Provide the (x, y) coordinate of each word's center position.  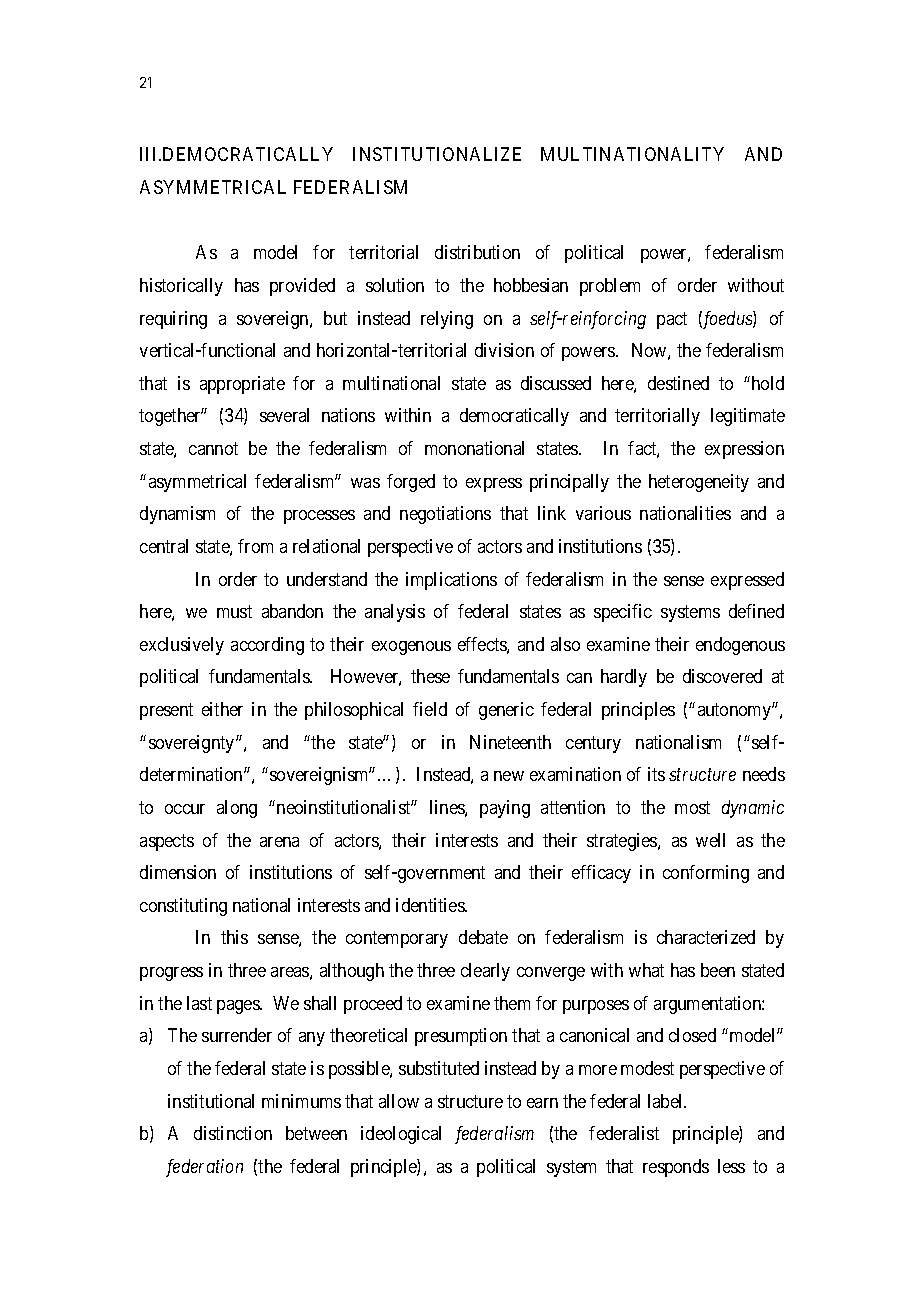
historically (181, 287)
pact (672, 320)
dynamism (177, 515)
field (430, 709)
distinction (233, 1133)
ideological (401, 1135)
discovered (722, 676)
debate (483, 937)
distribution (477, 252)
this (234, 937)
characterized (706, 937)
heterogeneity (699, 483)
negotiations (445, 515)
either (222, 709)
